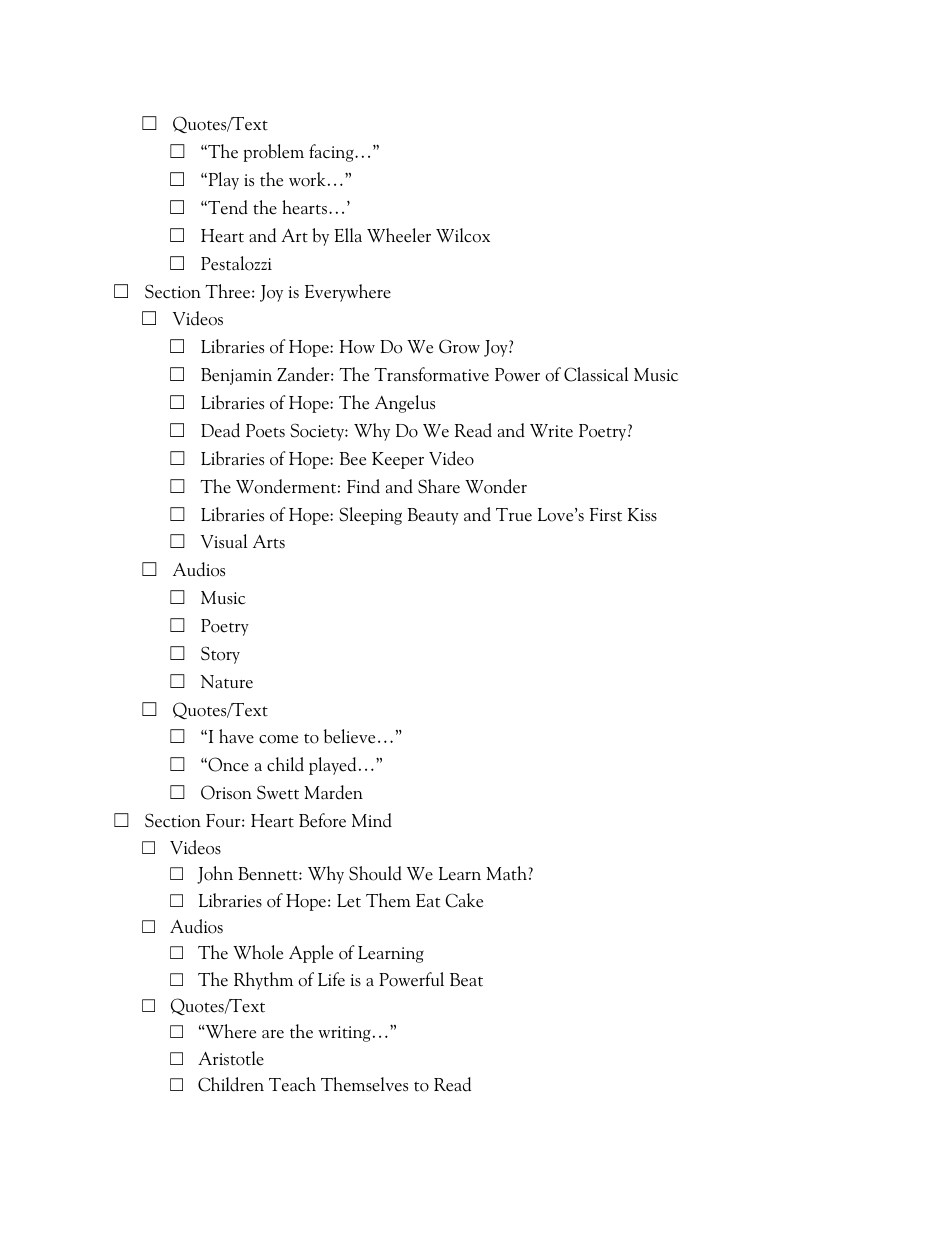  I want to click on problem, so click(274, 153).
